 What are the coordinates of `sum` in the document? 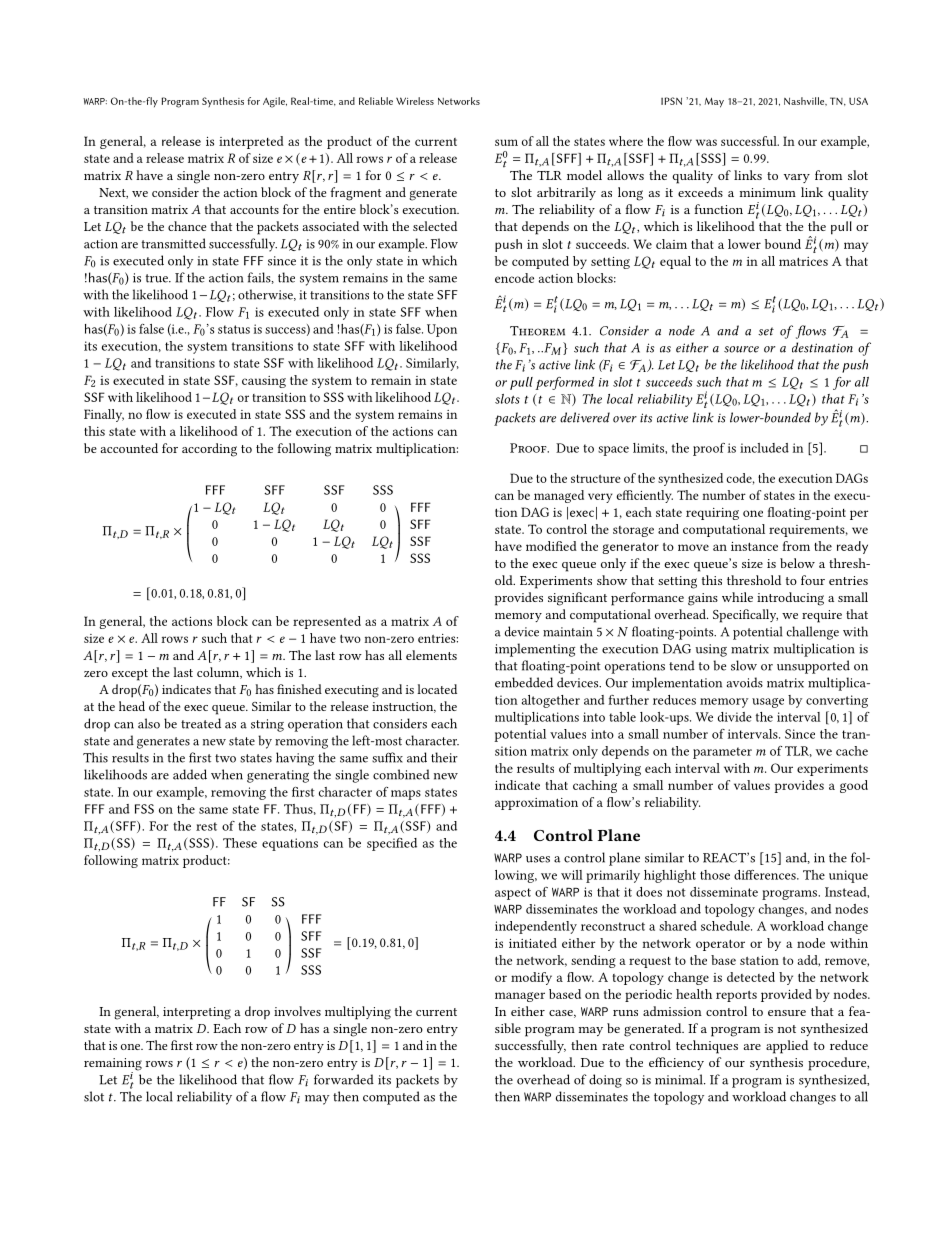 It's located at (506, 142).
